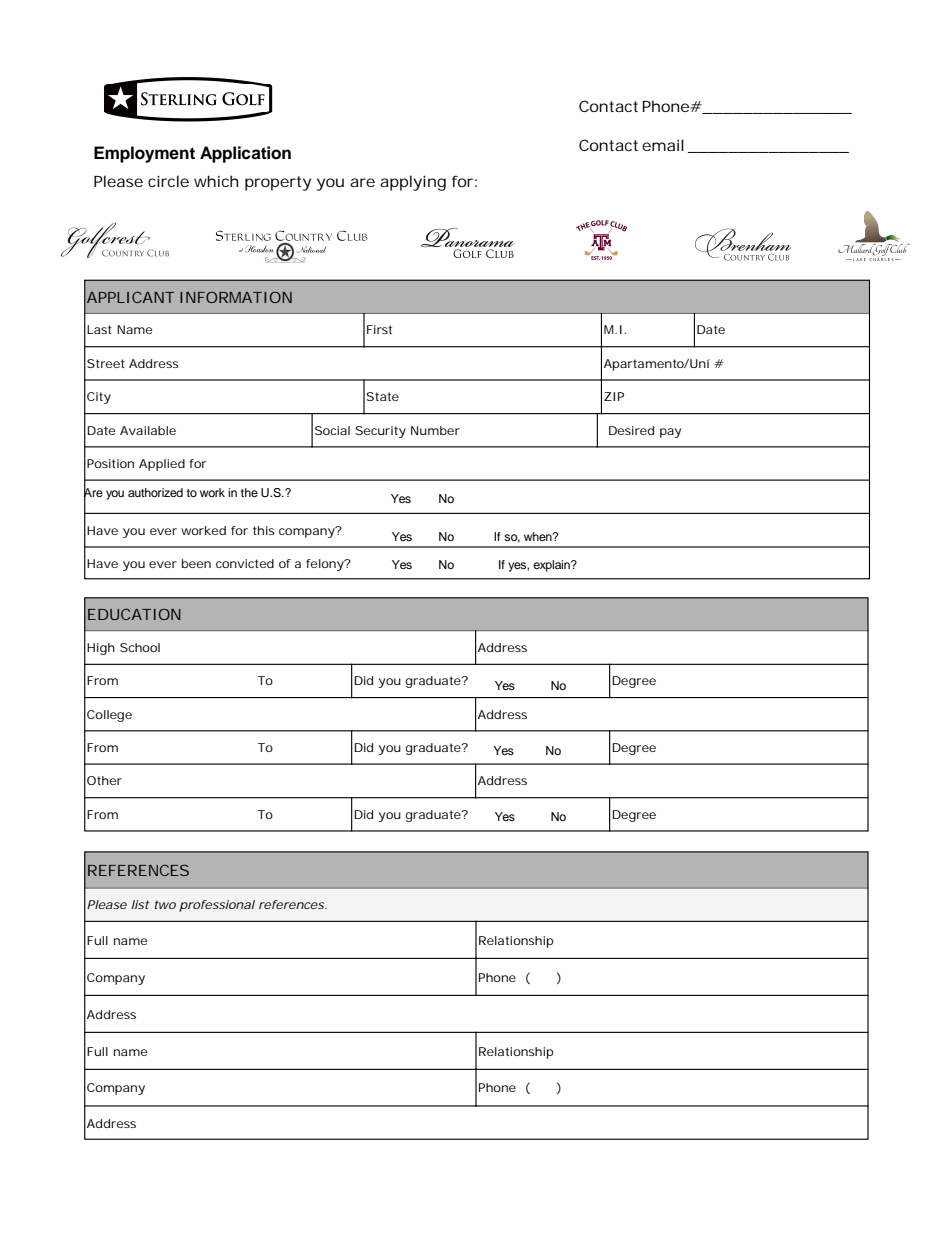  I want to click on circle, so click(168, 181).
